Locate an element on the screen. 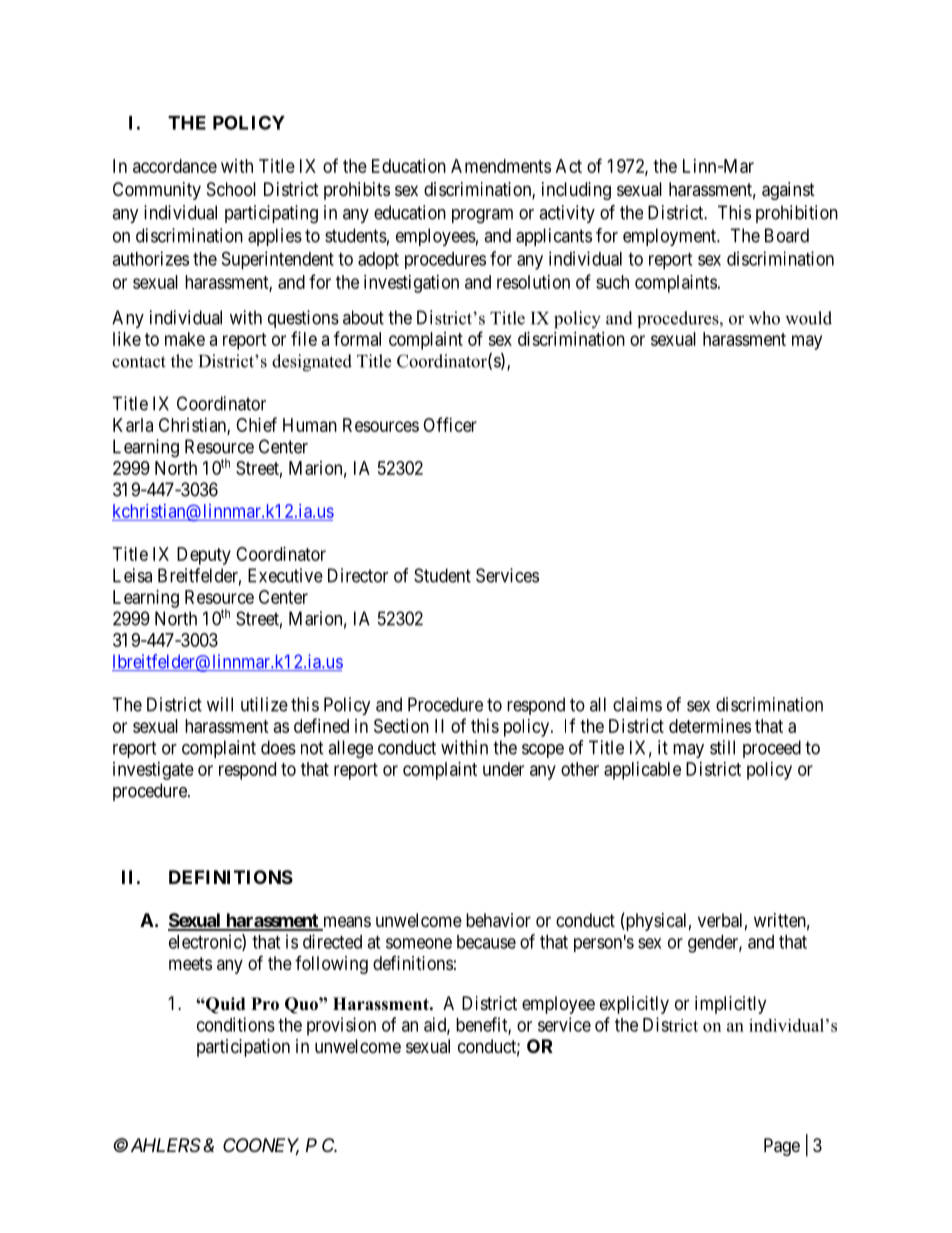 The image size is (952, 1233). determines is located at coordinates (710, 726).
